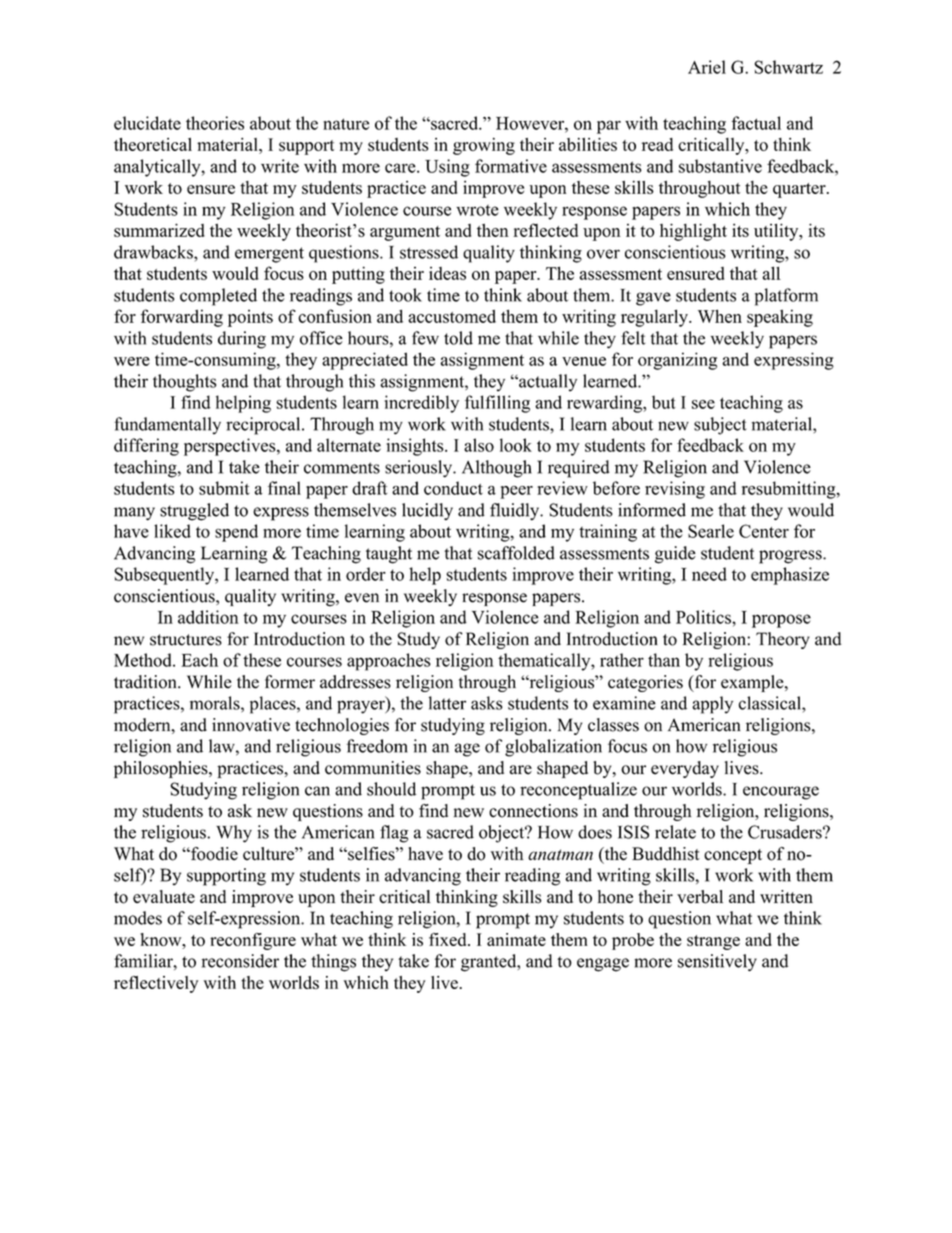 This screenshot has height=1233, width=952. What do you see at coordinates (516, 512) in the screenshot?
I see `fluidly` at bounding box center [516, 512].
